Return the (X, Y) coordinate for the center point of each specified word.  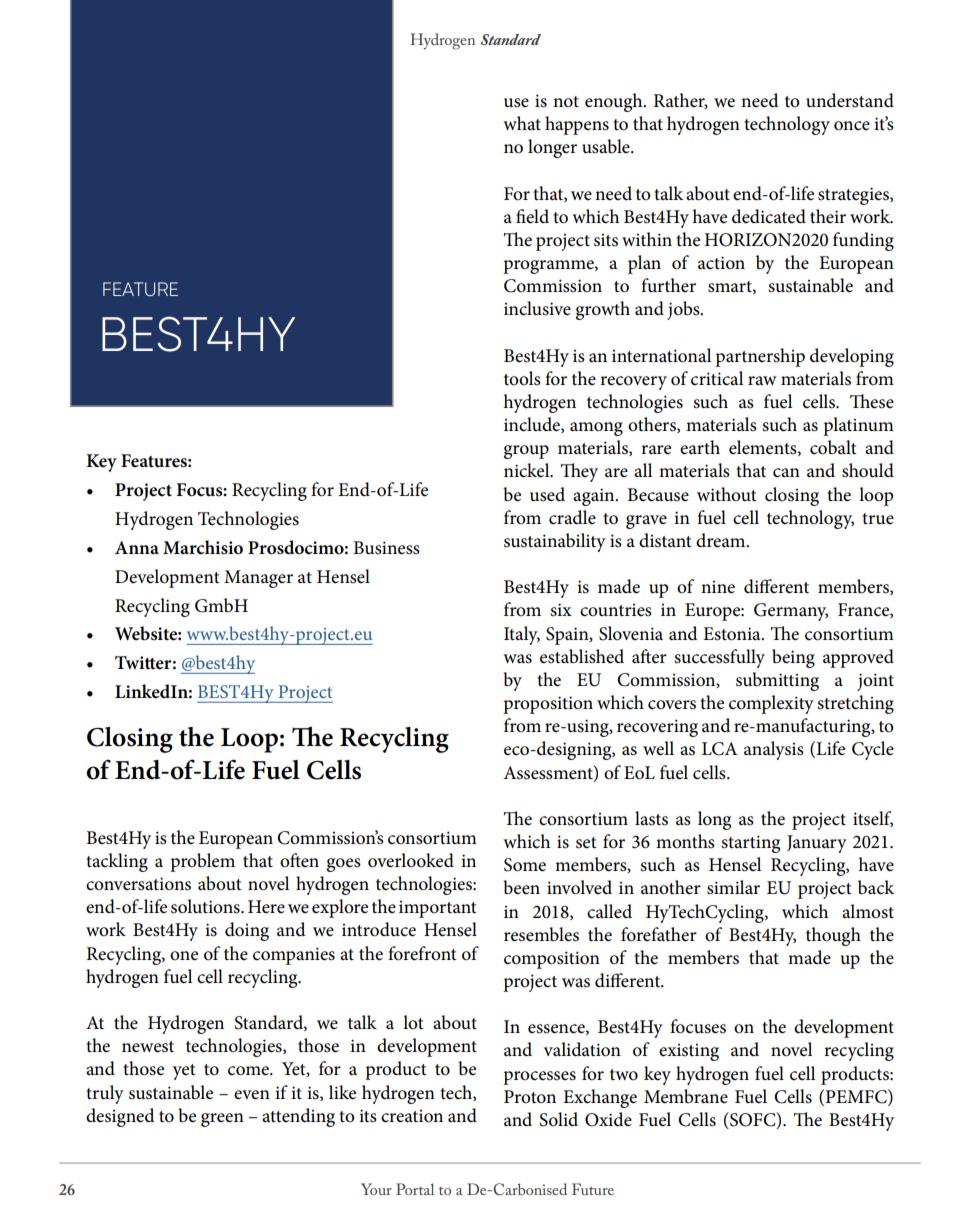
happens (577, 125)
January (817, 844)
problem (202, 862)
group (526, 452)
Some (525, 865)
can (786, 473)
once (852, 126)
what (522, 123)
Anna (137, 547)
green (222, 1120)
